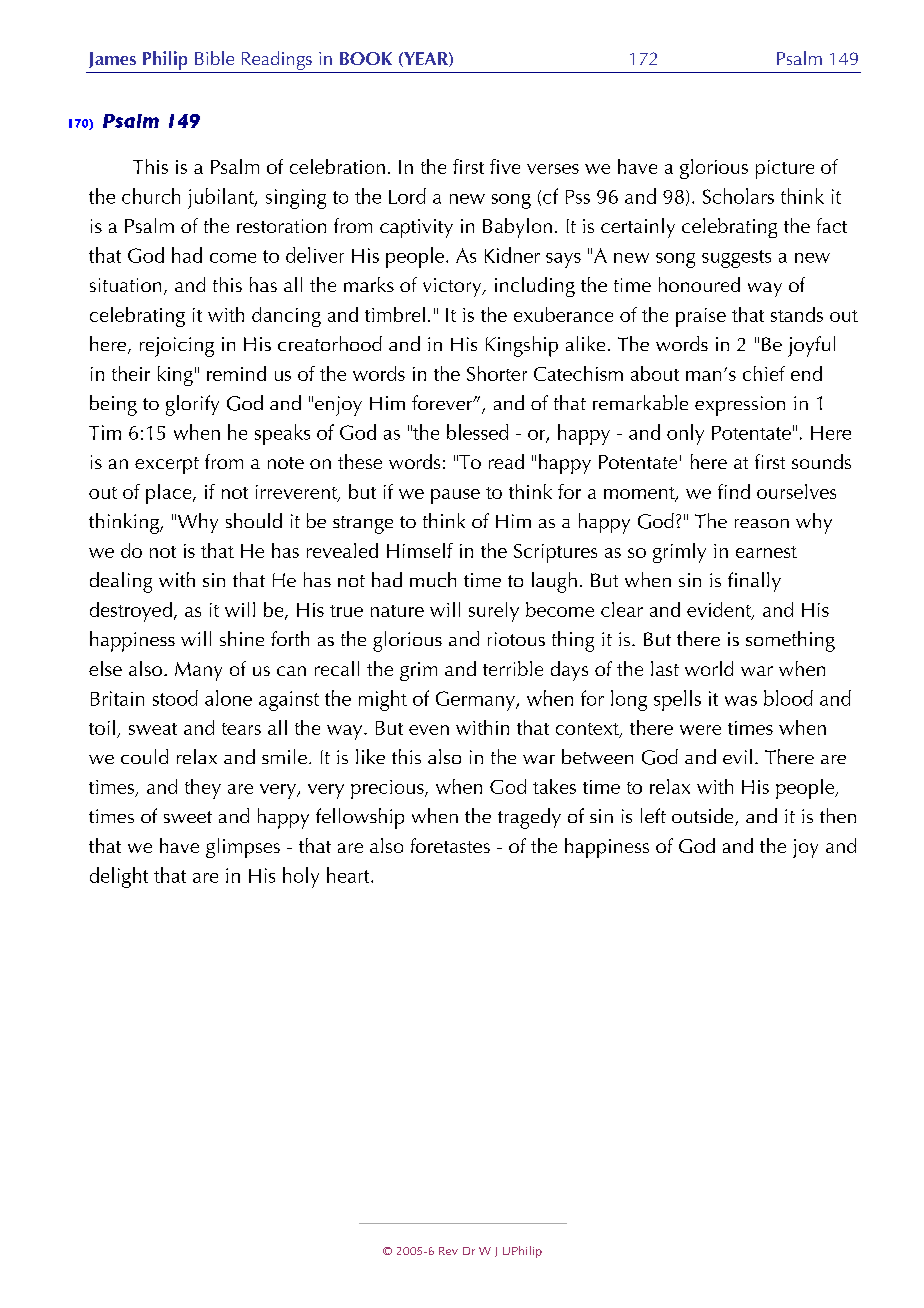 Image resolution: width=924 pixels, height=1308 pixels. I want to click on terrible, so click(513, 668).
